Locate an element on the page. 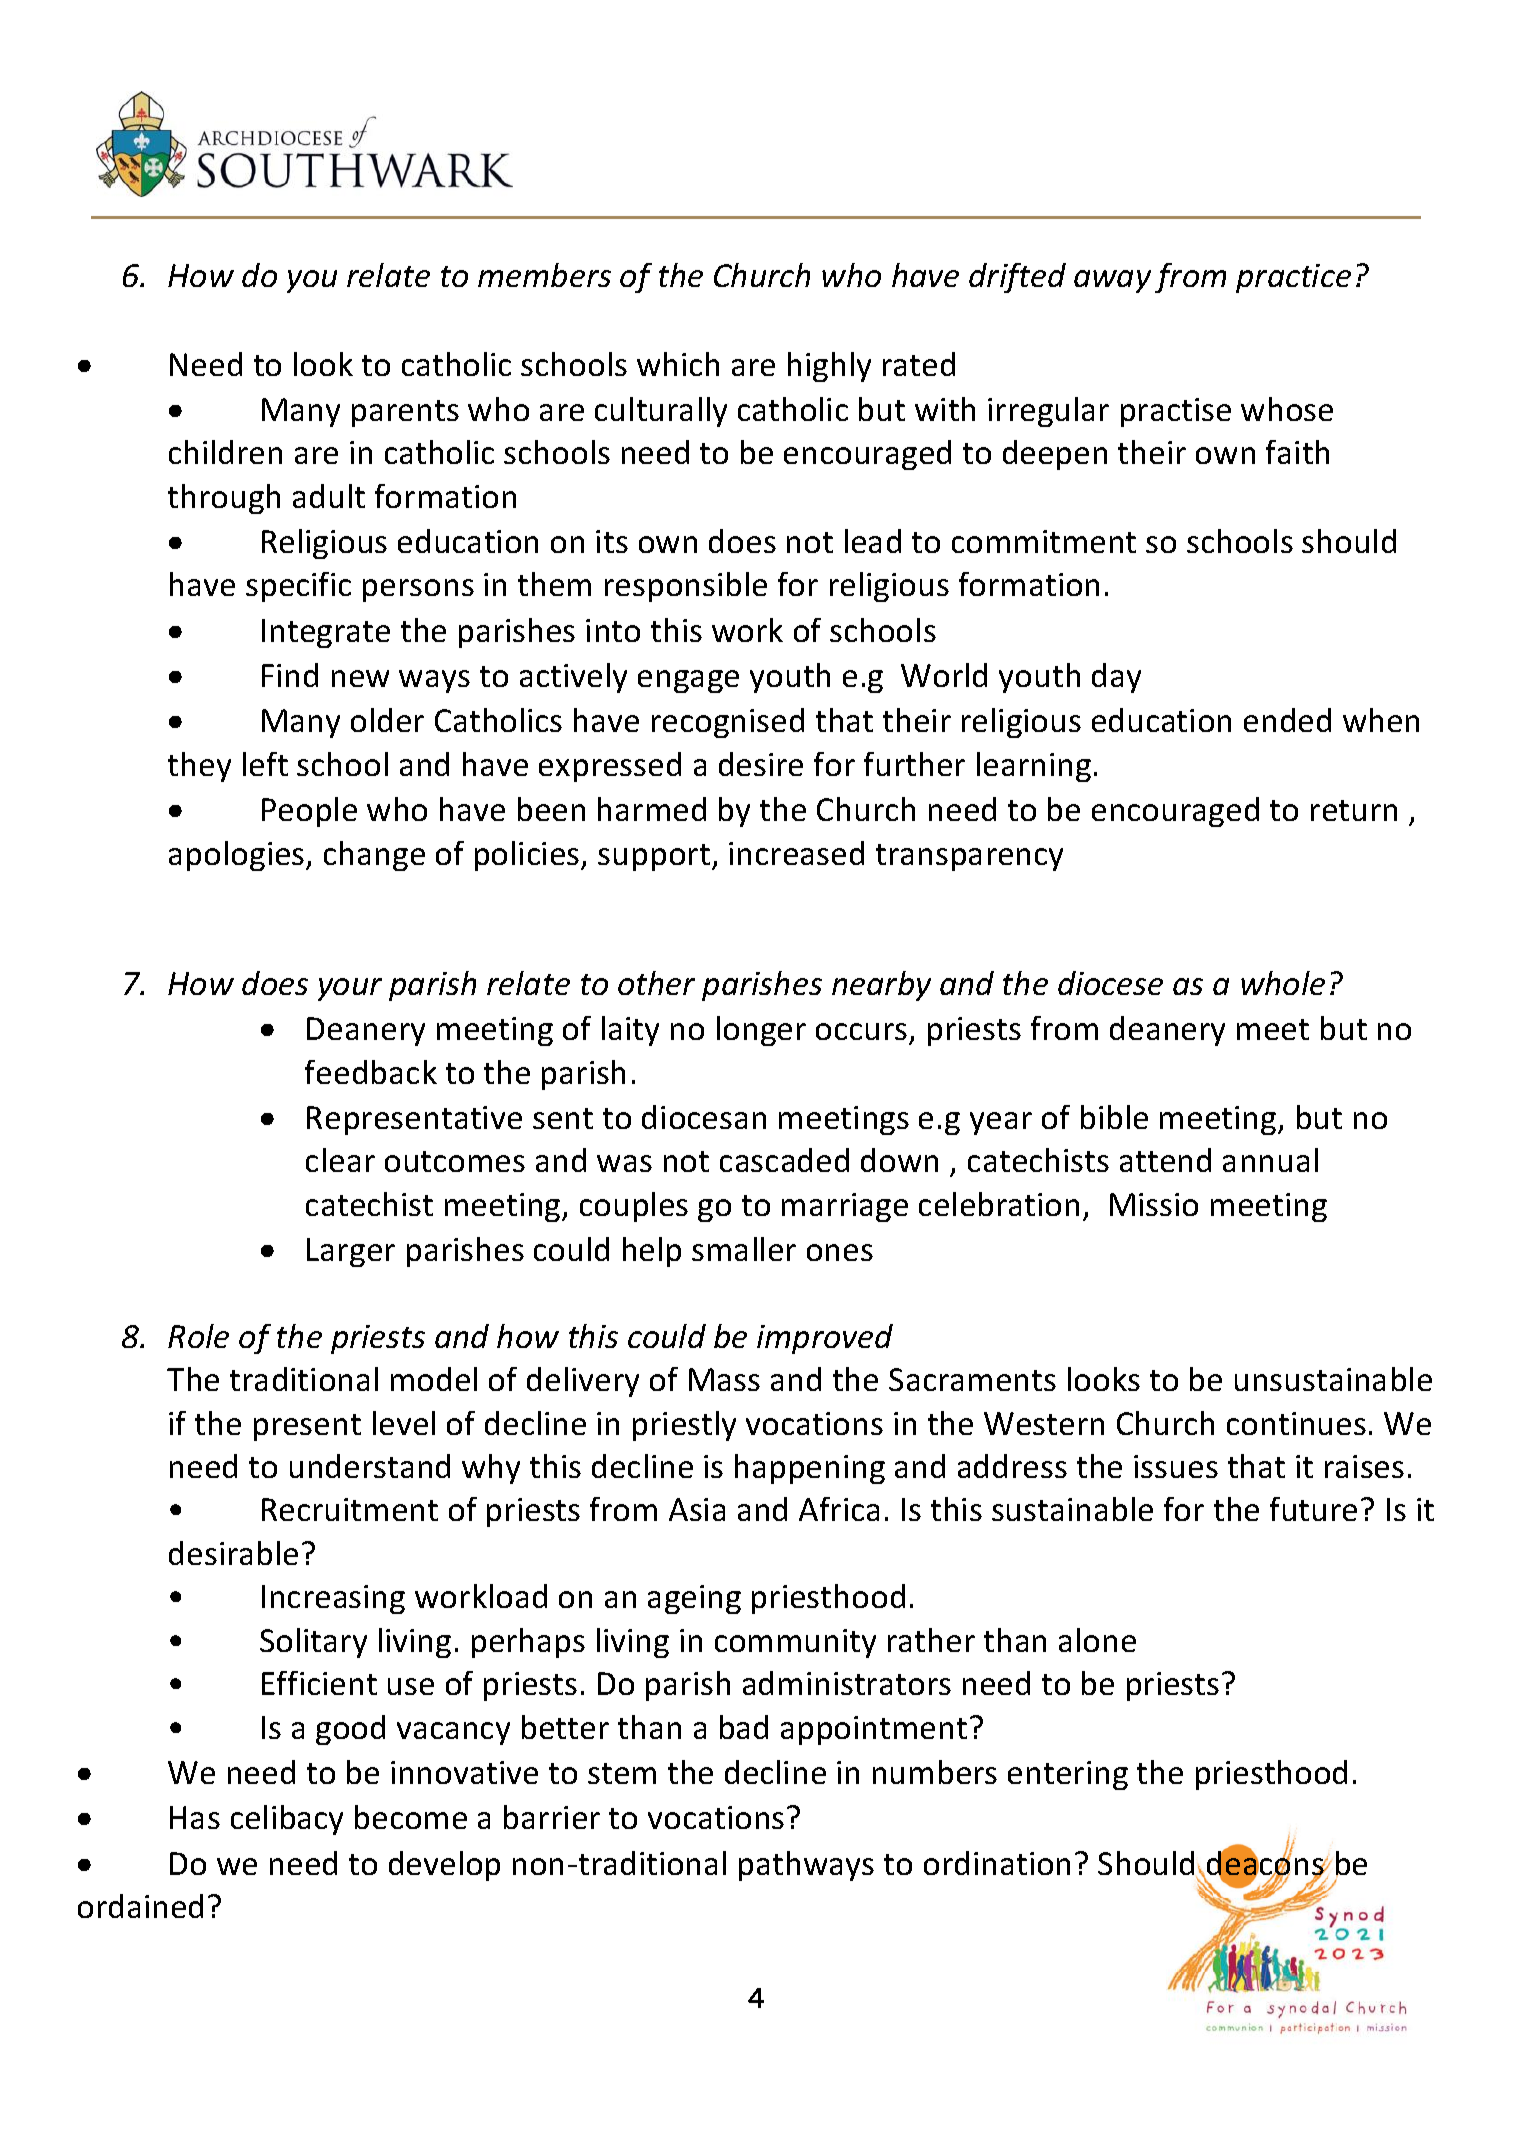  stem is located at coordinates (622, 1773).
